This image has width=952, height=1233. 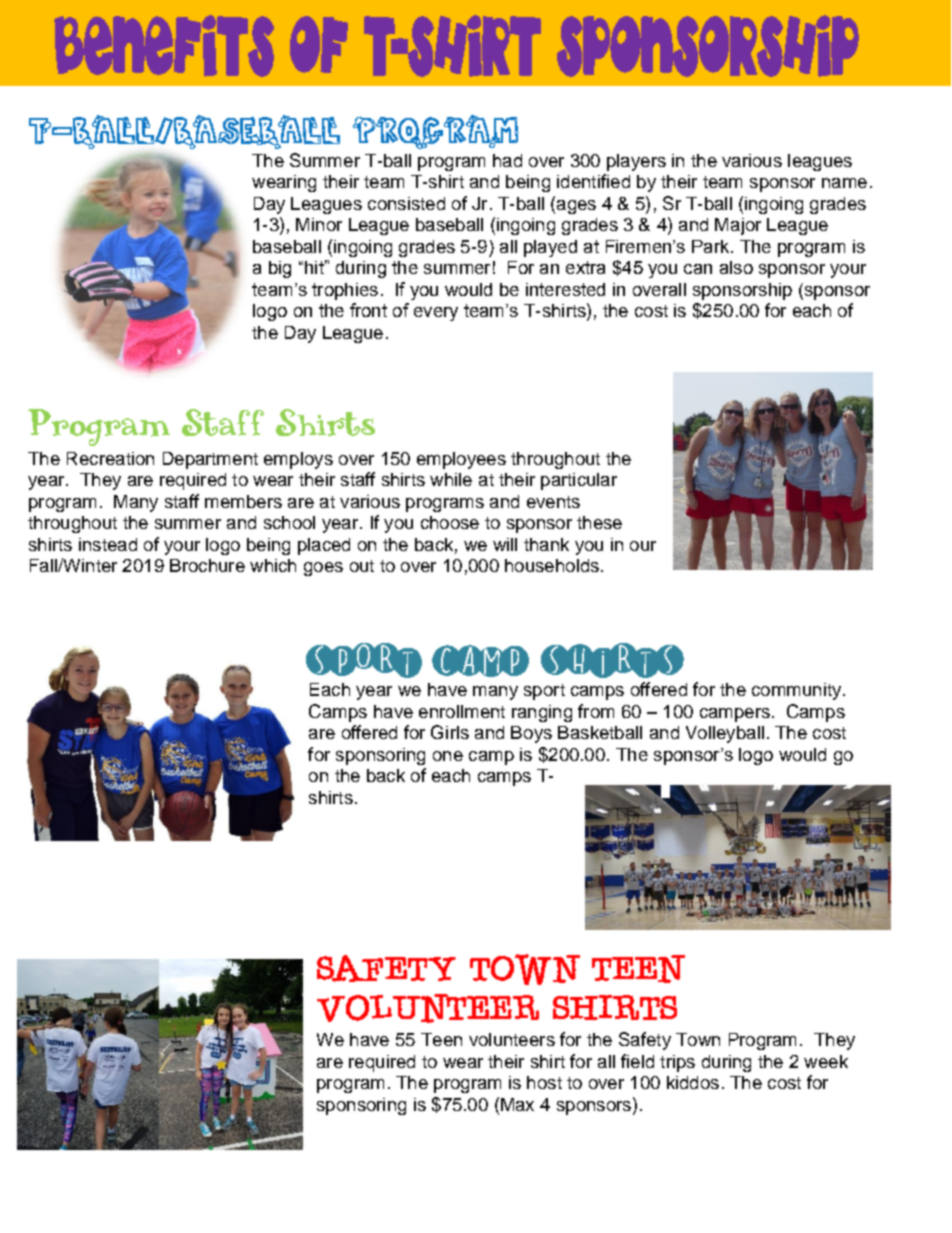 I want to click on Minor, so click(x=319, y=224).
